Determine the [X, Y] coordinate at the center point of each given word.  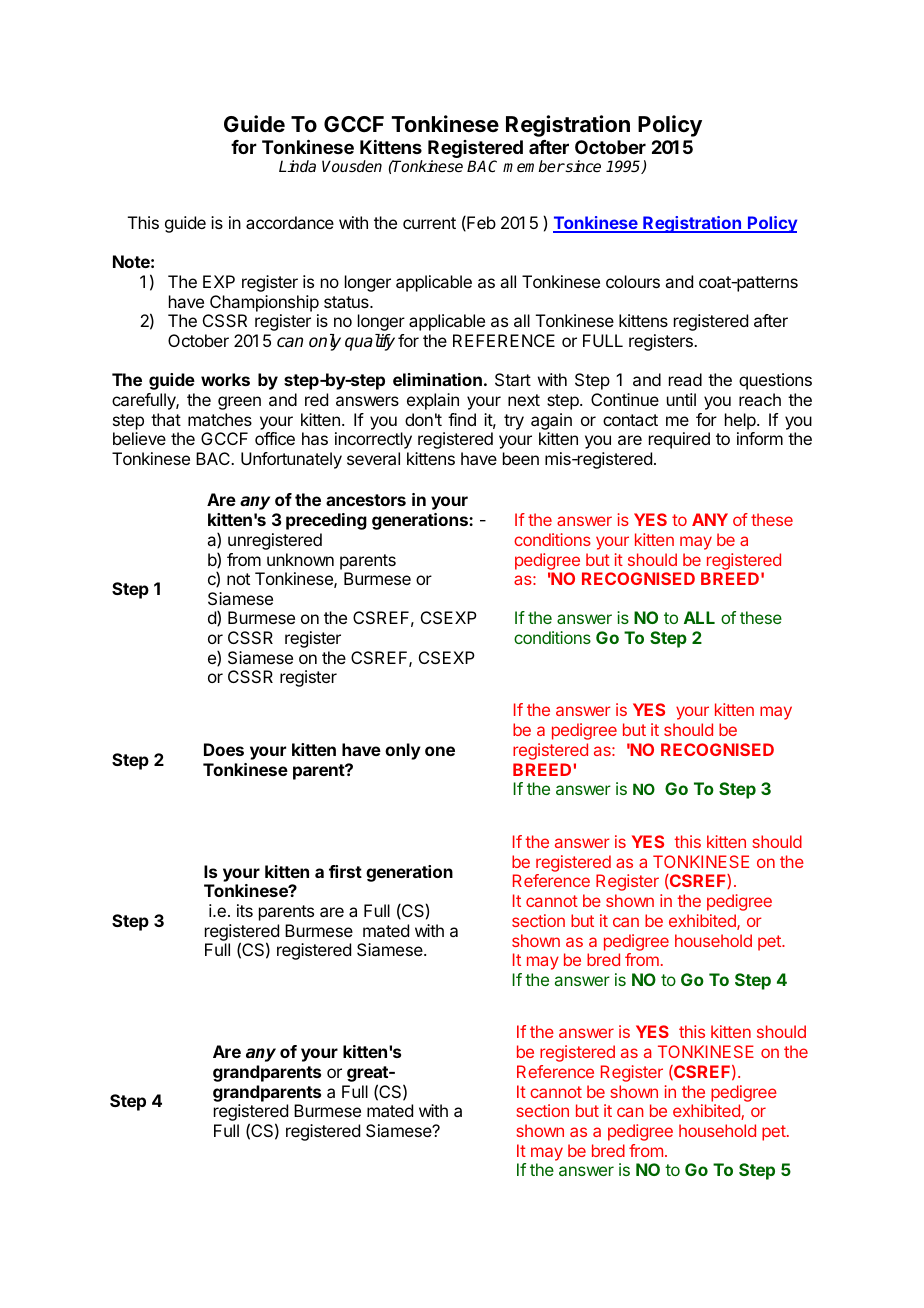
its [245, 910]
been [521, 458]
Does [224, 749]
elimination [437, 379]
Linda [297, 166]
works [225, 379]
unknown [300, 559]
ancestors [366, 500]
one [440, 751]
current [429, 223]
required [679, 440]
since [582, 166]
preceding [326, 521]
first [345, 871]
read [685, 379]
